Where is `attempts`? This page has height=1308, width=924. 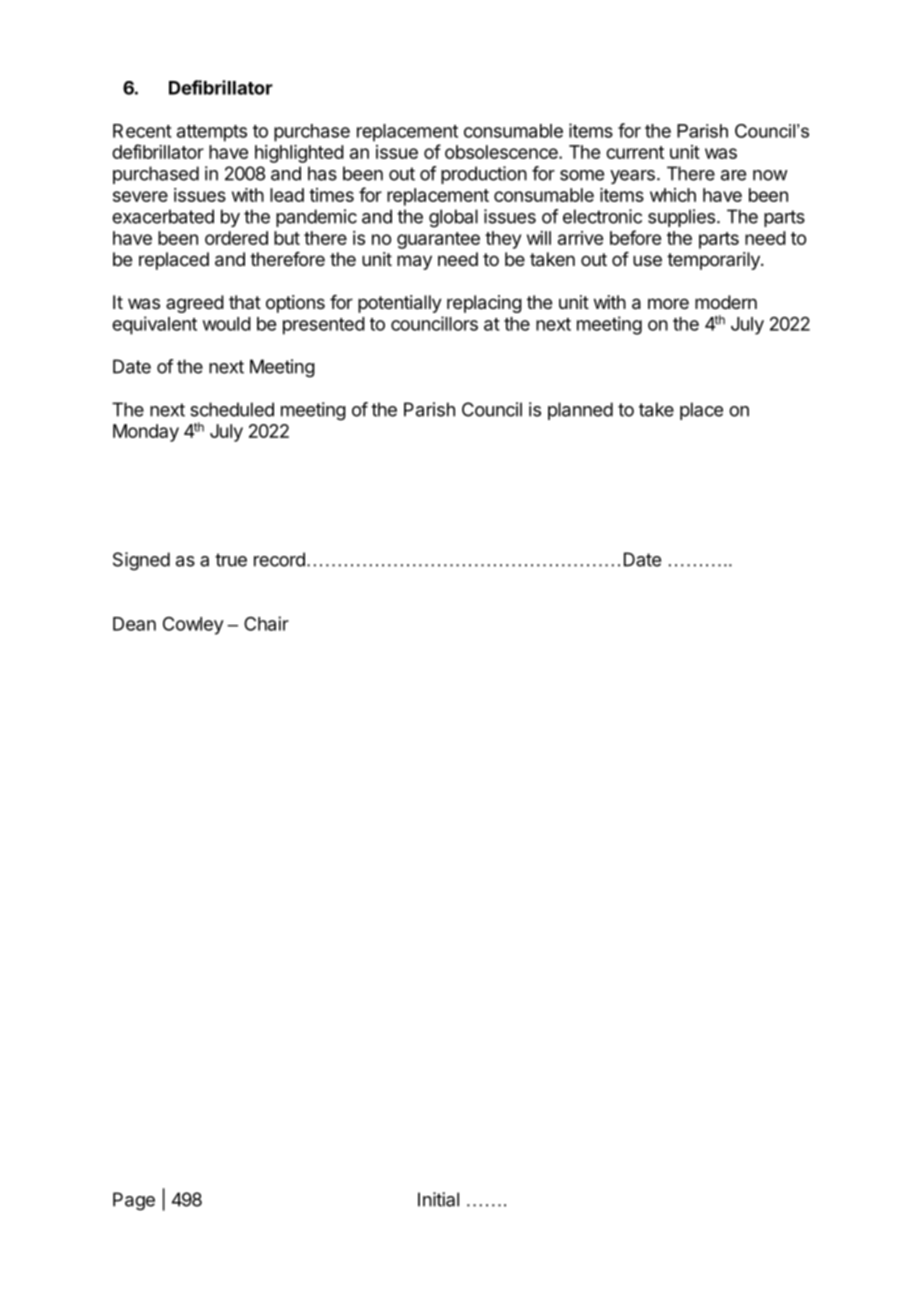 attempts is located at coordinates (212, 133).
